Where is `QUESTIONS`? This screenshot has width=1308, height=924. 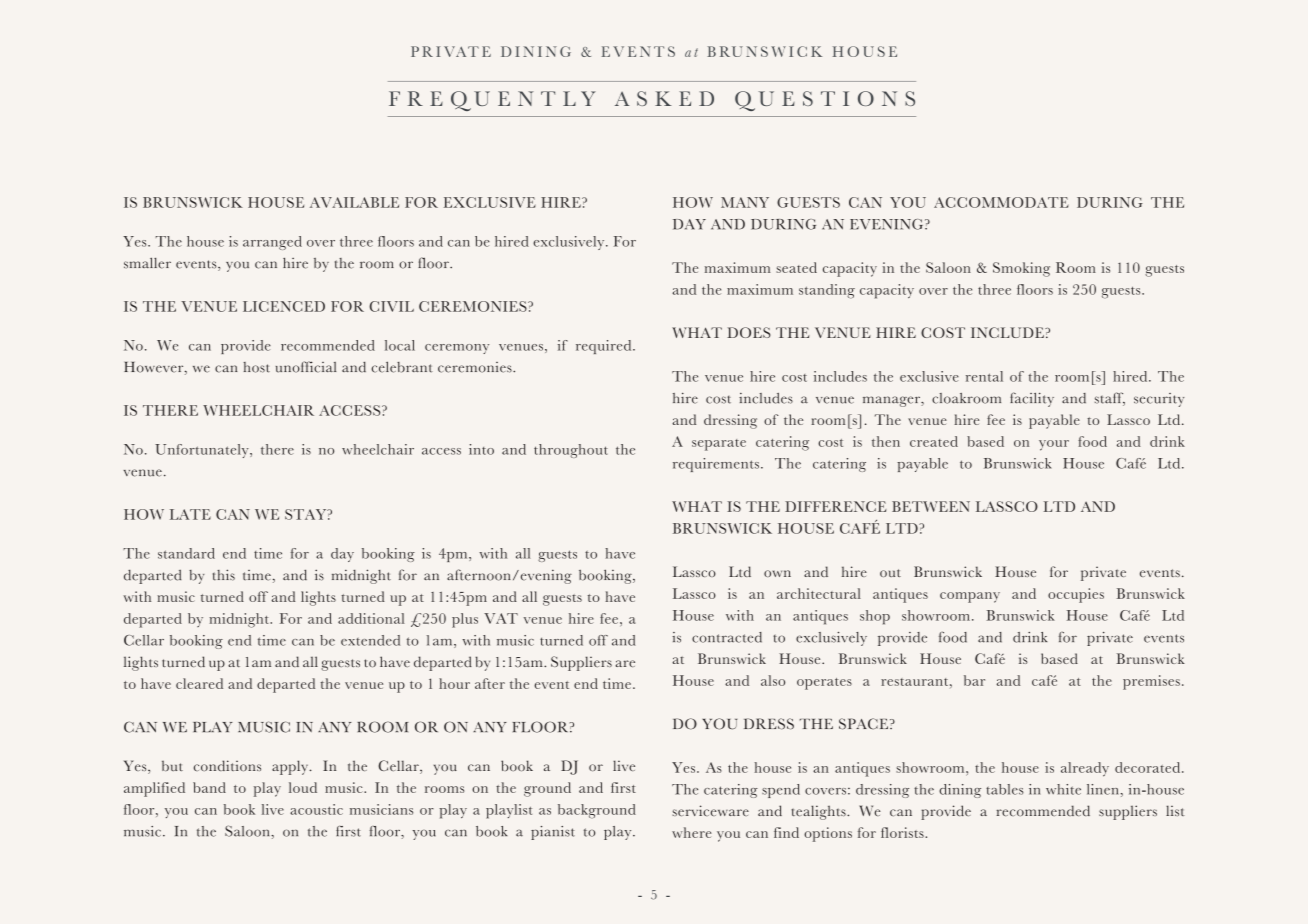
QUESTIONS is located at coordinates (825, 101).
